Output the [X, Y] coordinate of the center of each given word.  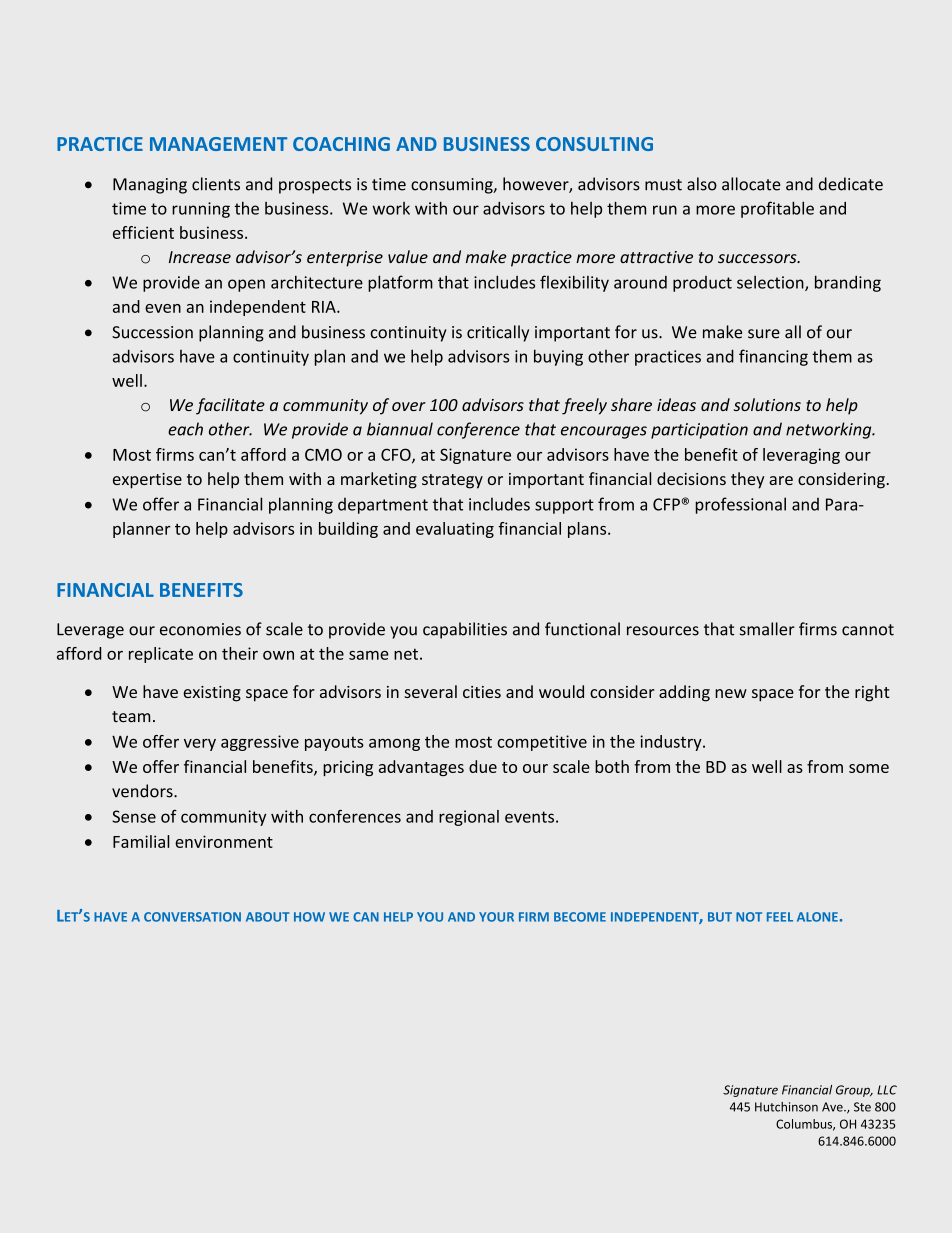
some [869, 768]
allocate [751, 184]
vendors [143, 791]
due [483, 766]
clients [216, 184]
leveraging [801, 456]
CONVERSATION [192, 917]
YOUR [496, 917]
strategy [452, 481]
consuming [453, 186]
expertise [147, 481]
